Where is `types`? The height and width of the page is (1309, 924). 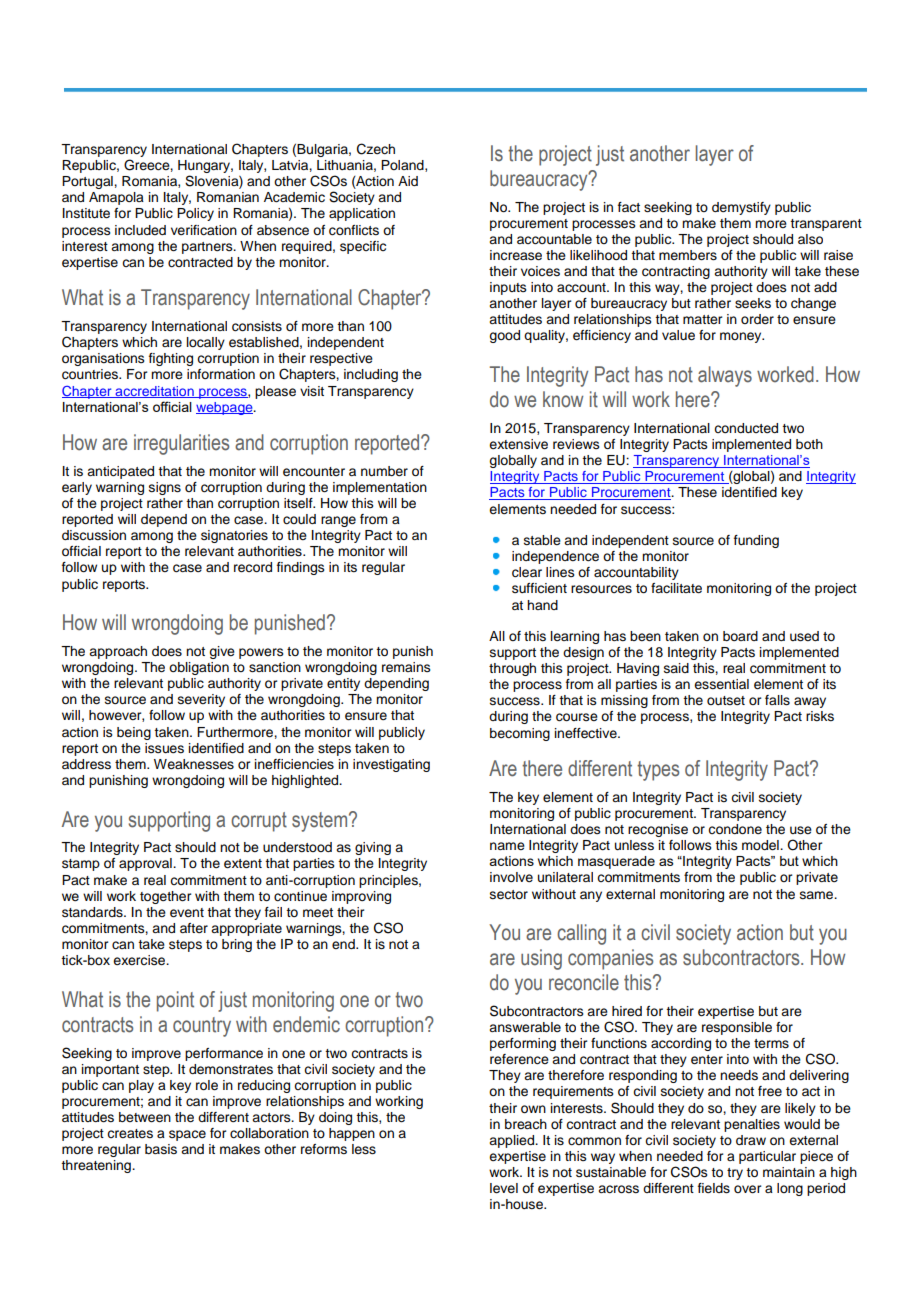
types is located at coordinates (658, 771).
